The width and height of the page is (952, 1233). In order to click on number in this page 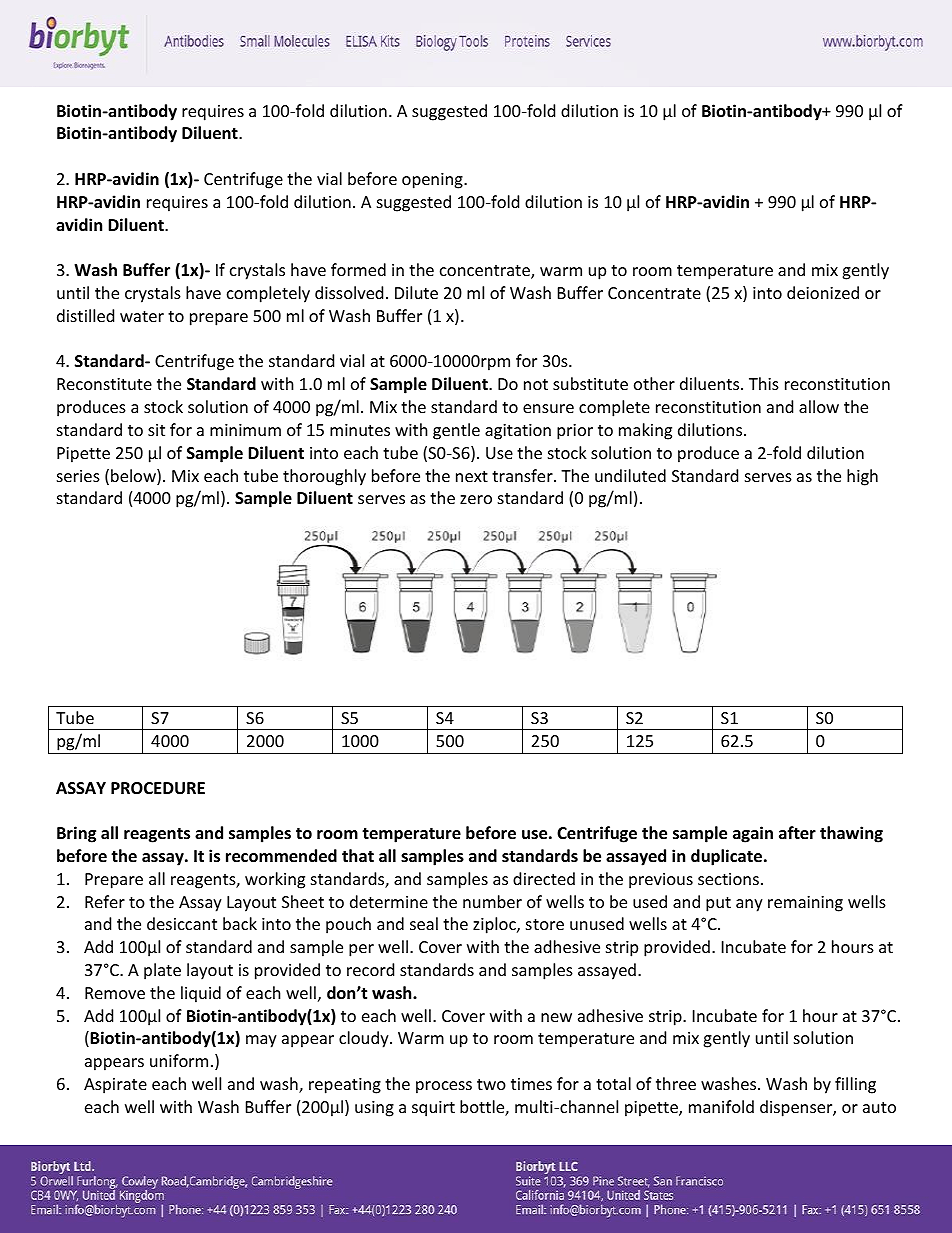, I will do `click(492, 901)`.
